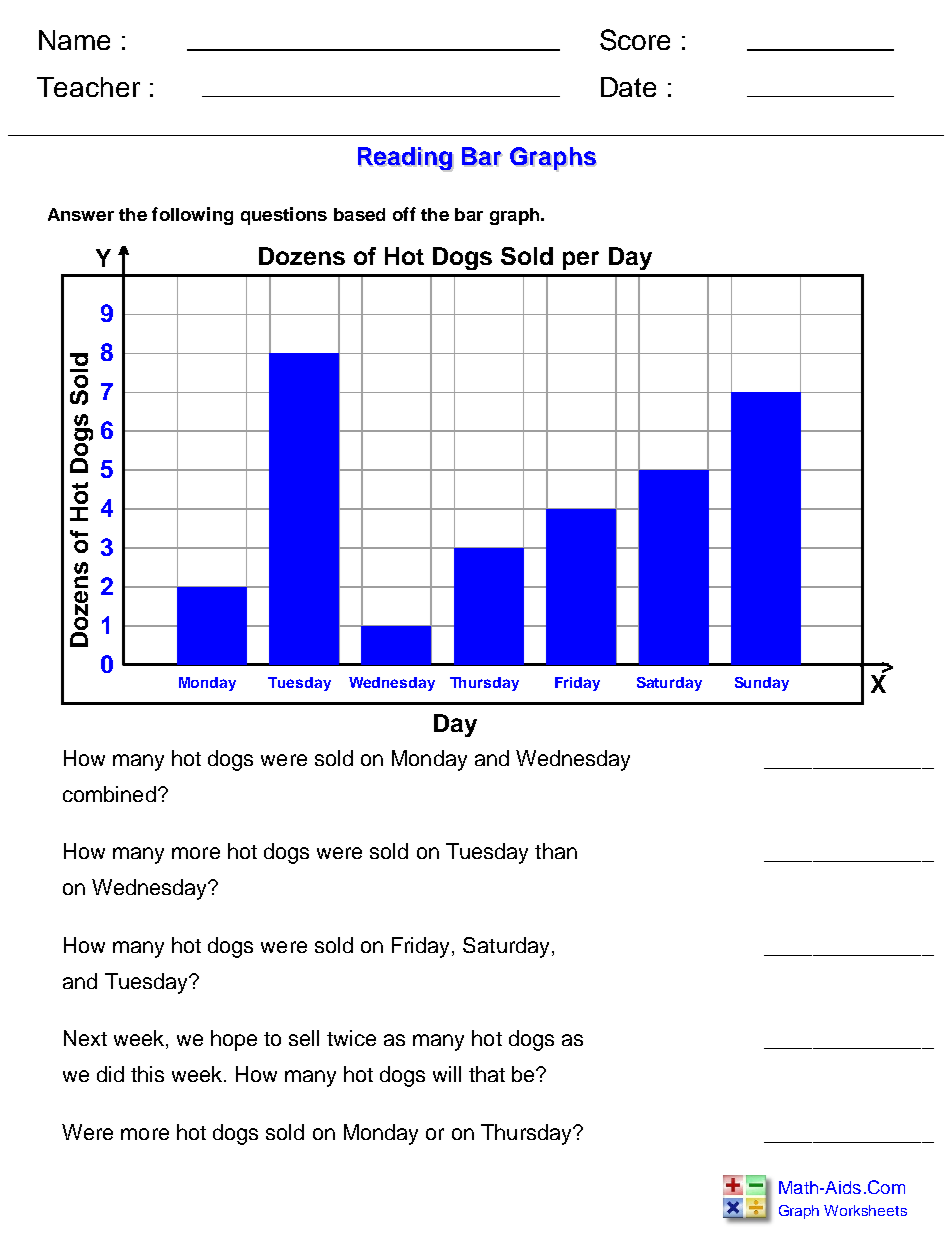 The image size is (952, 1233). Describe the element at coordinates (351, 1038) in the page. I see `twice` at that location.
